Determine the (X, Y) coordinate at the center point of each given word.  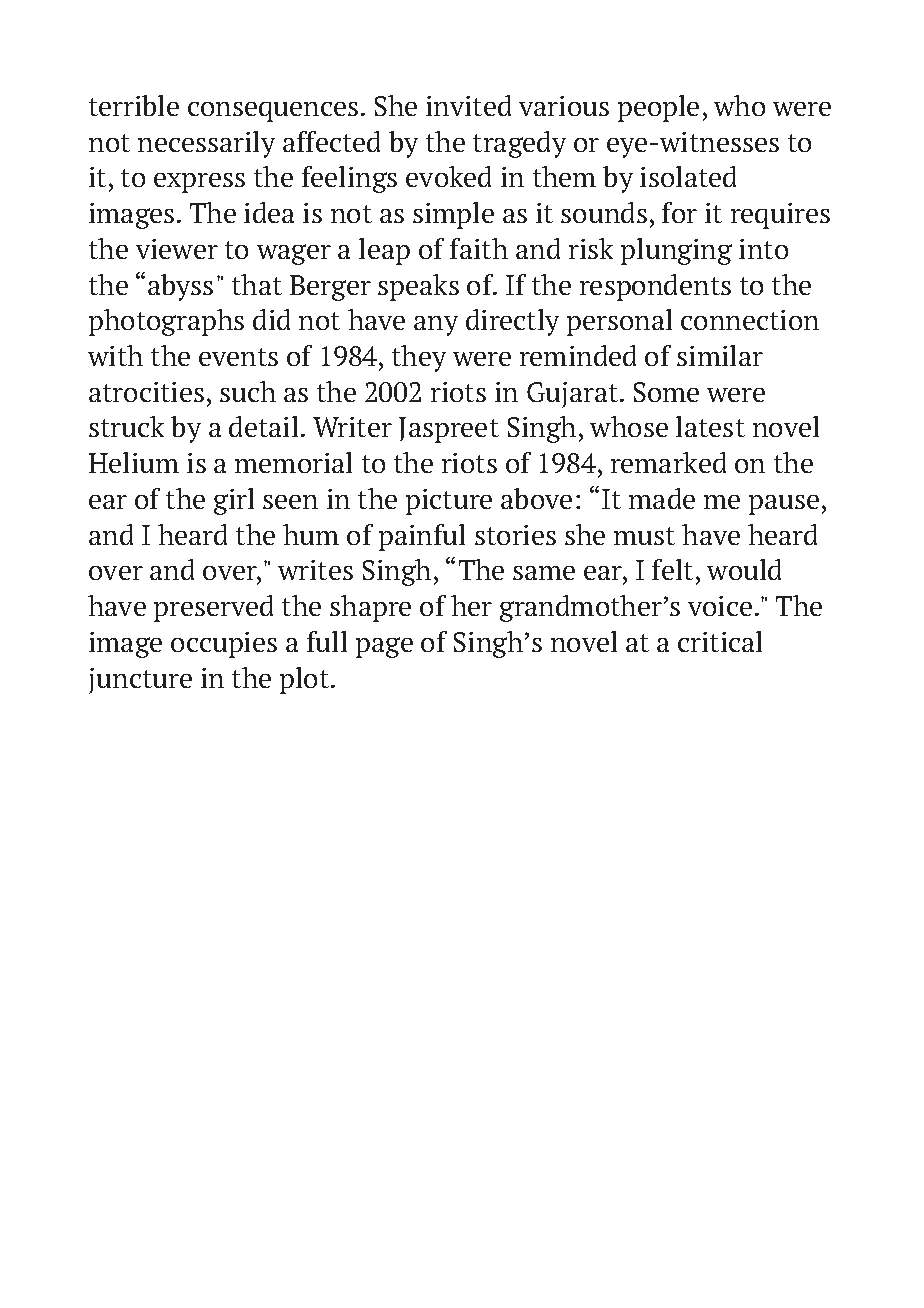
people (658, 108)
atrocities (146, 392)
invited (468, 105)
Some (666, 392)
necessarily (206, 144)
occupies (224, 645)
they (419, 358)
